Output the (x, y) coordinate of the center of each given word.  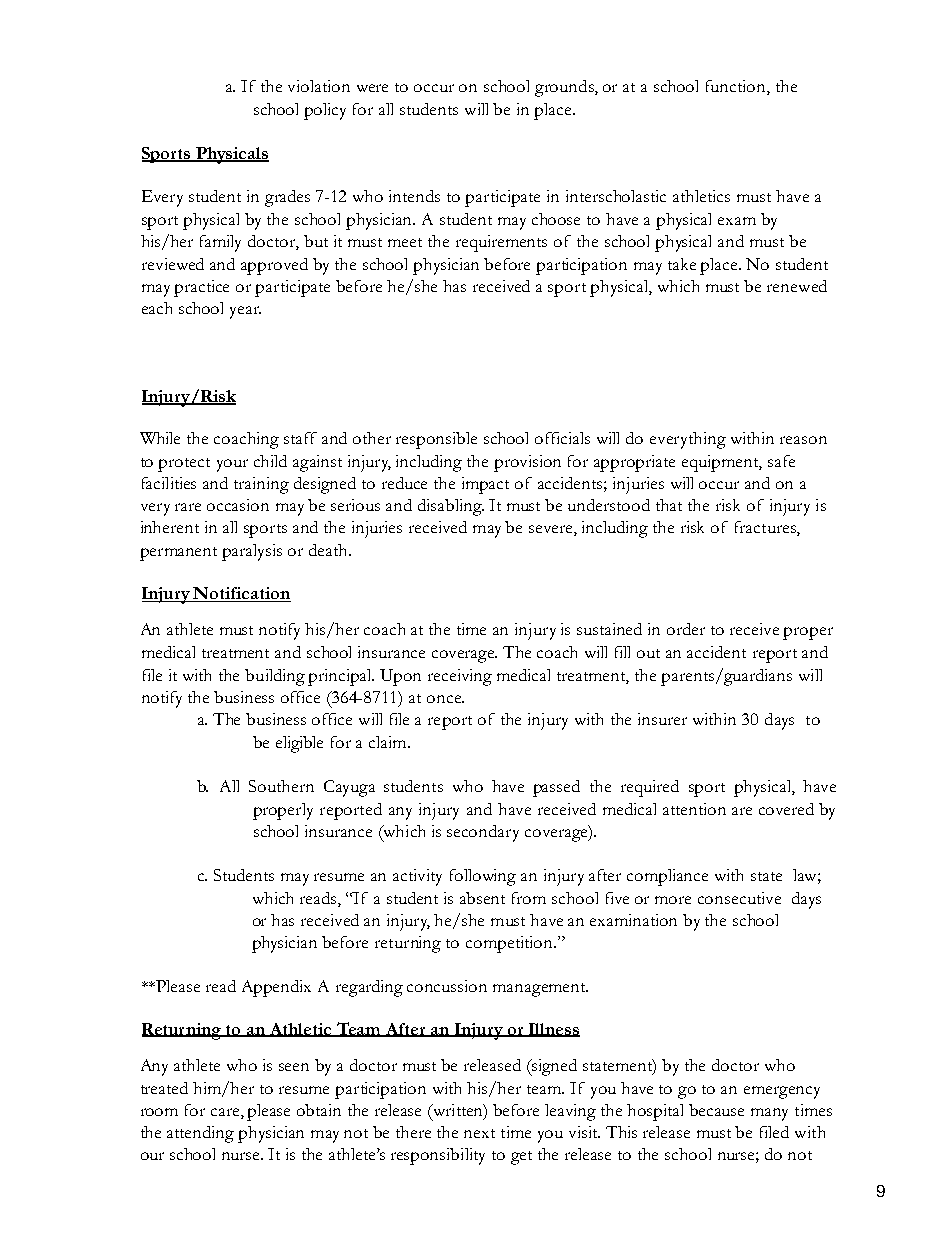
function (737, 87)
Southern (281, 786)
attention (694, 809)
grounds (565, 88)
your (232, 465)
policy (325, 111)
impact (485, 485)
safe (781, 461)
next (479, 1133)
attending (200, 1134)
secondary (483, 833)
